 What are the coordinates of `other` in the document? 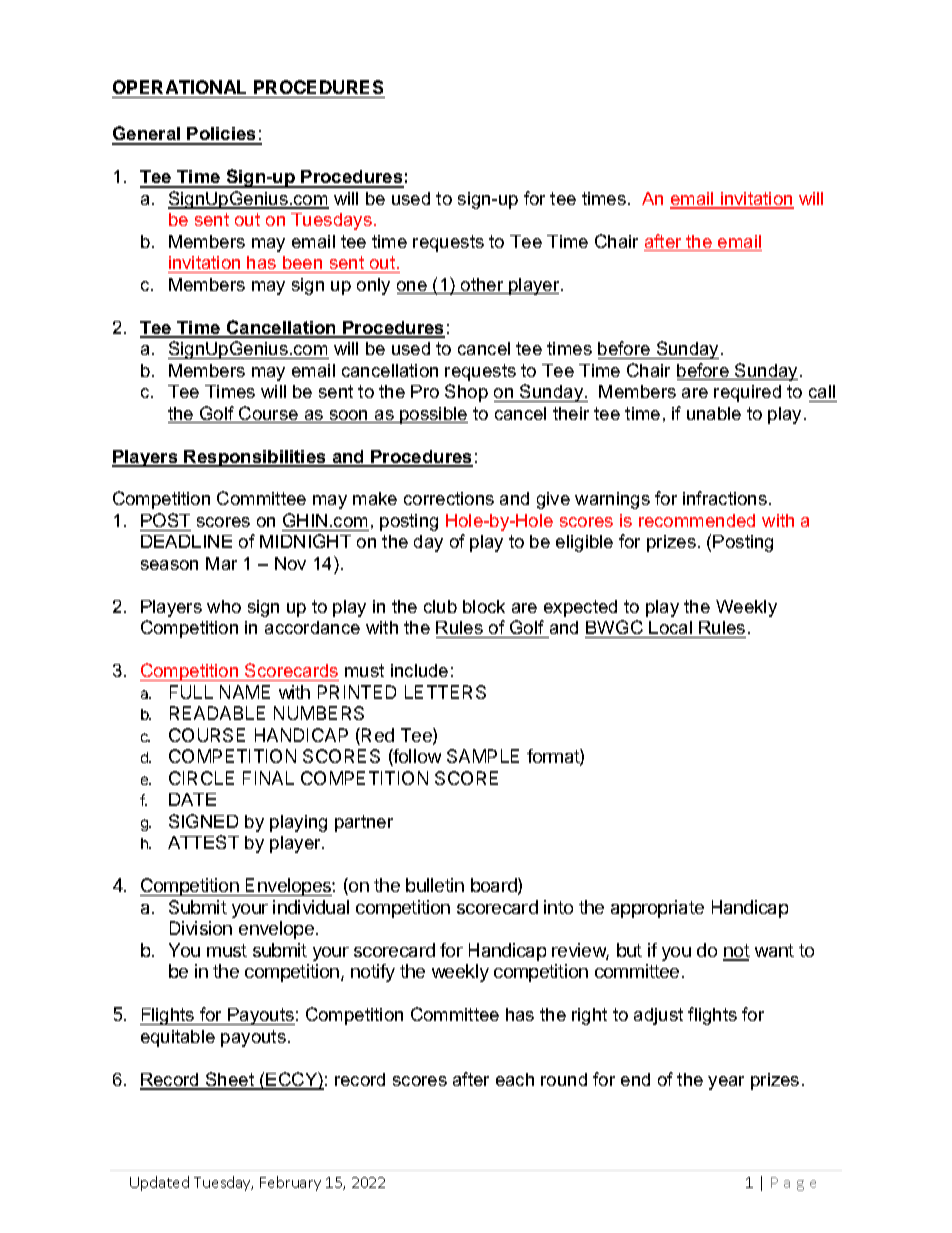 It's located at (482, 286).
